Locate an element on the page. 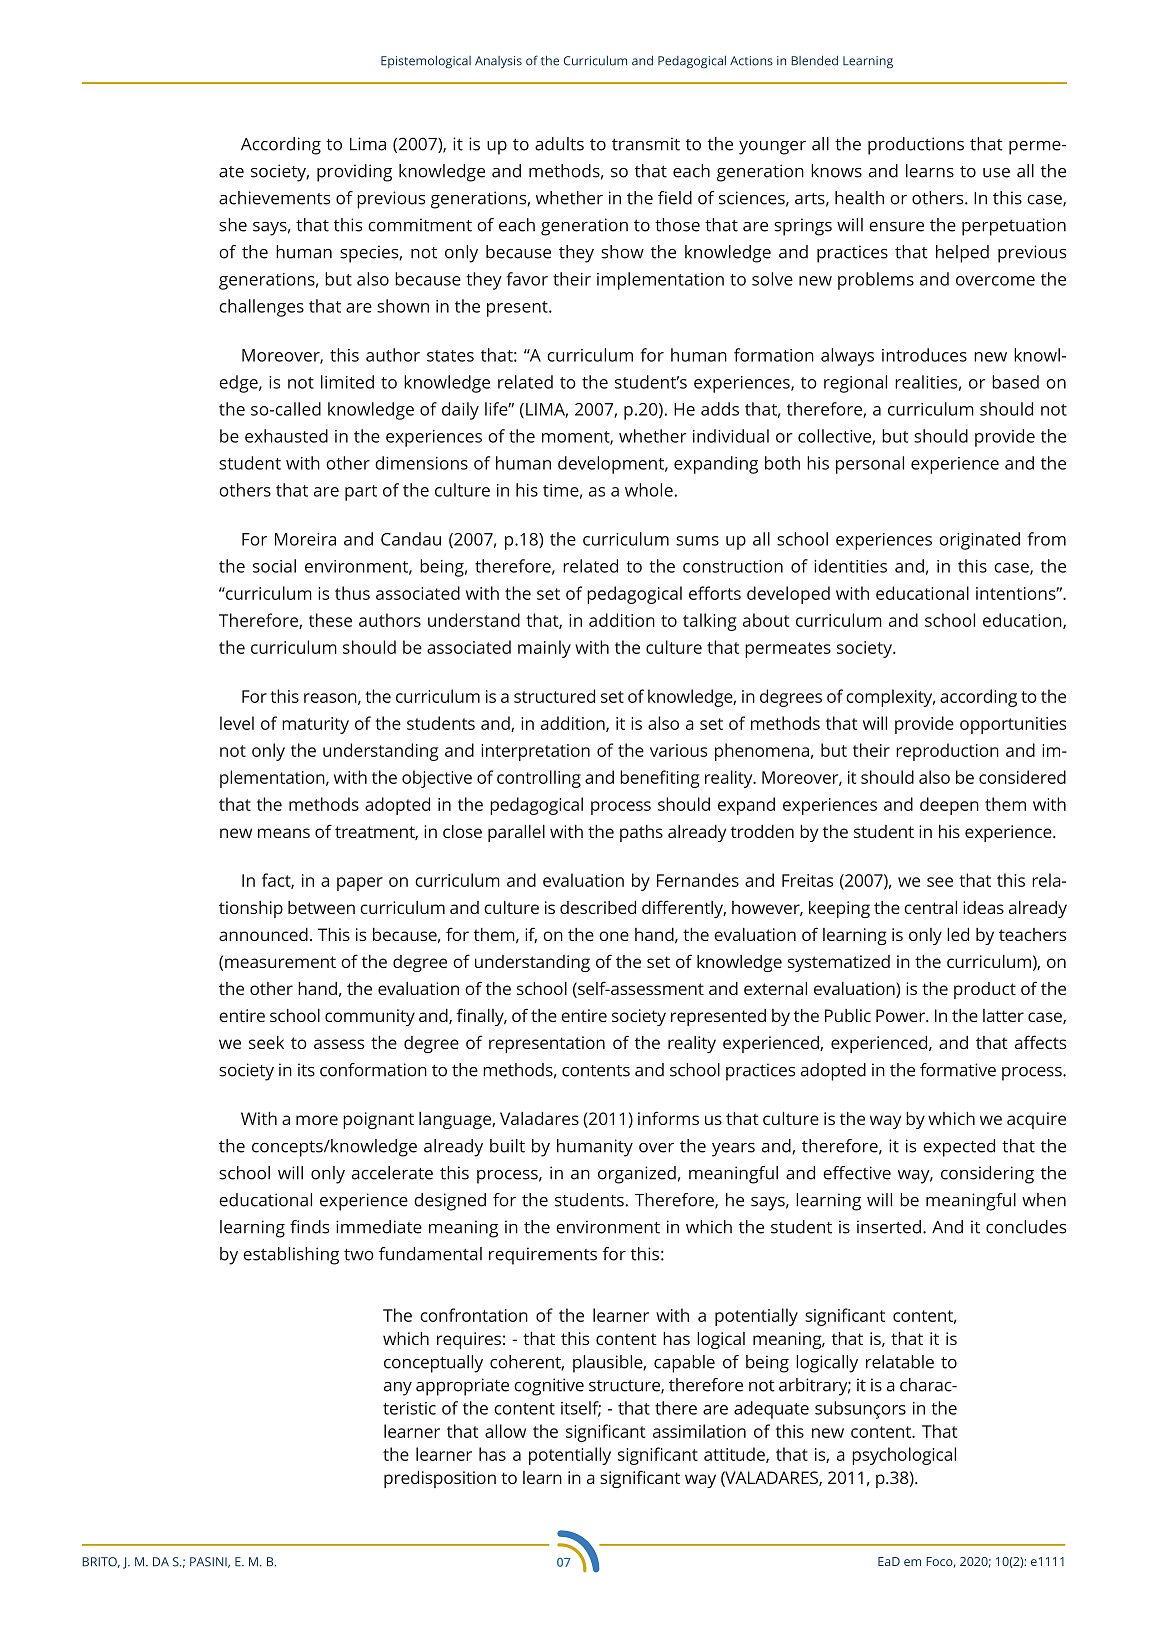  providing is located at coordinates (354, 173).
